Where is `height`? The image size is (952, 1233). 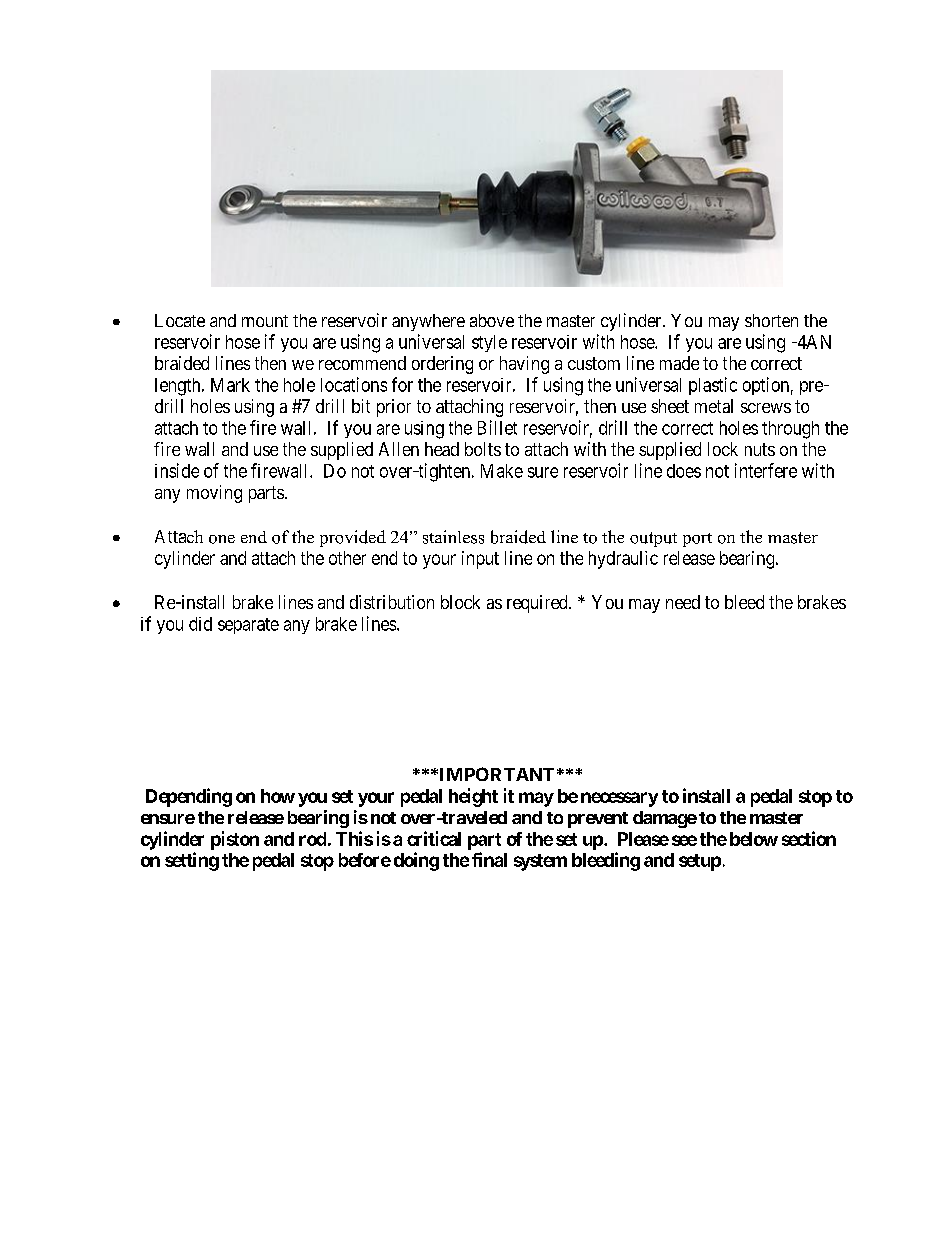
height is located at coordinates (473, 797).
